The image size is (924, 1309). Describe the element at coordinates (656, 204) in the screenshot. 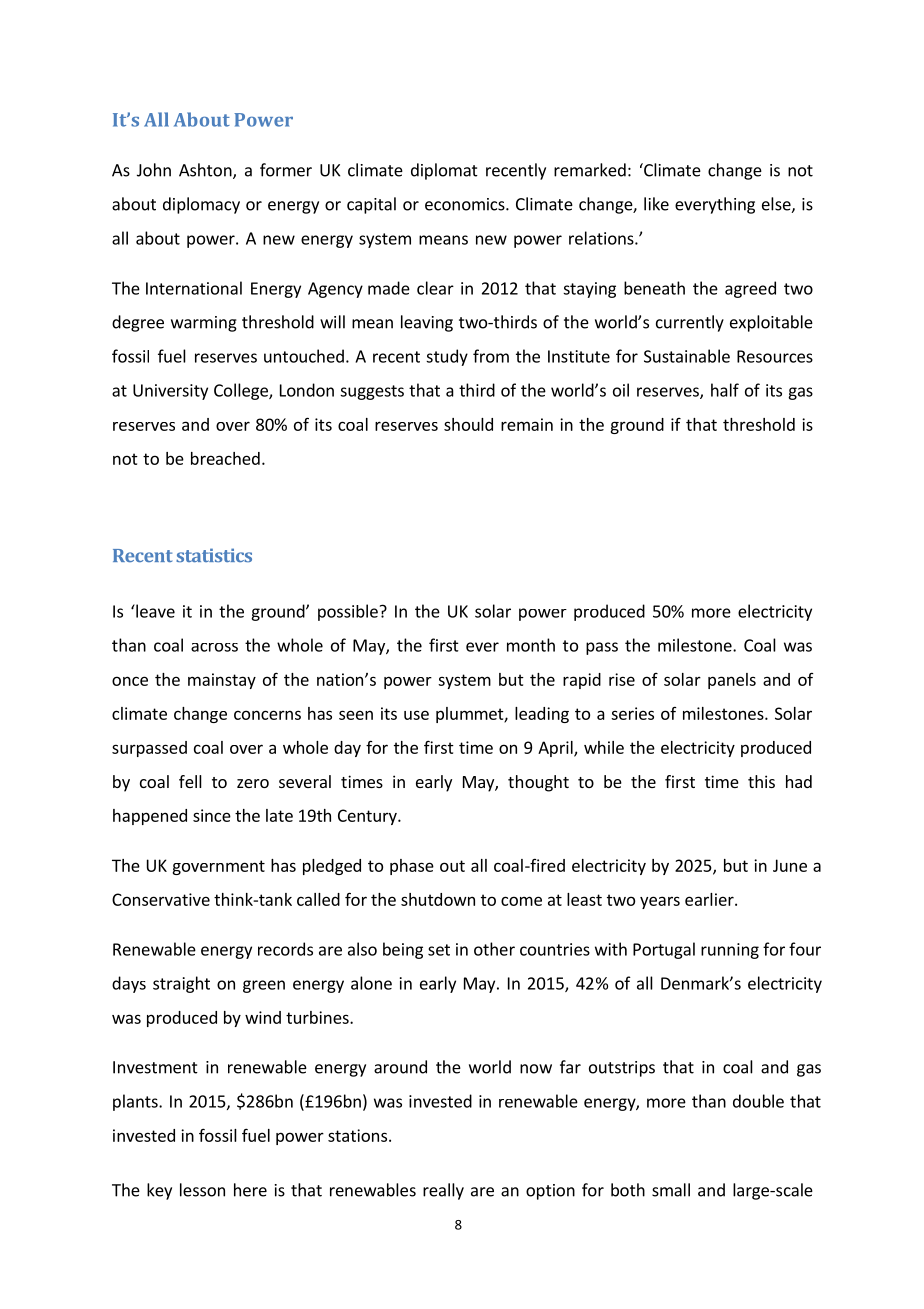

I see `like` at that location.
